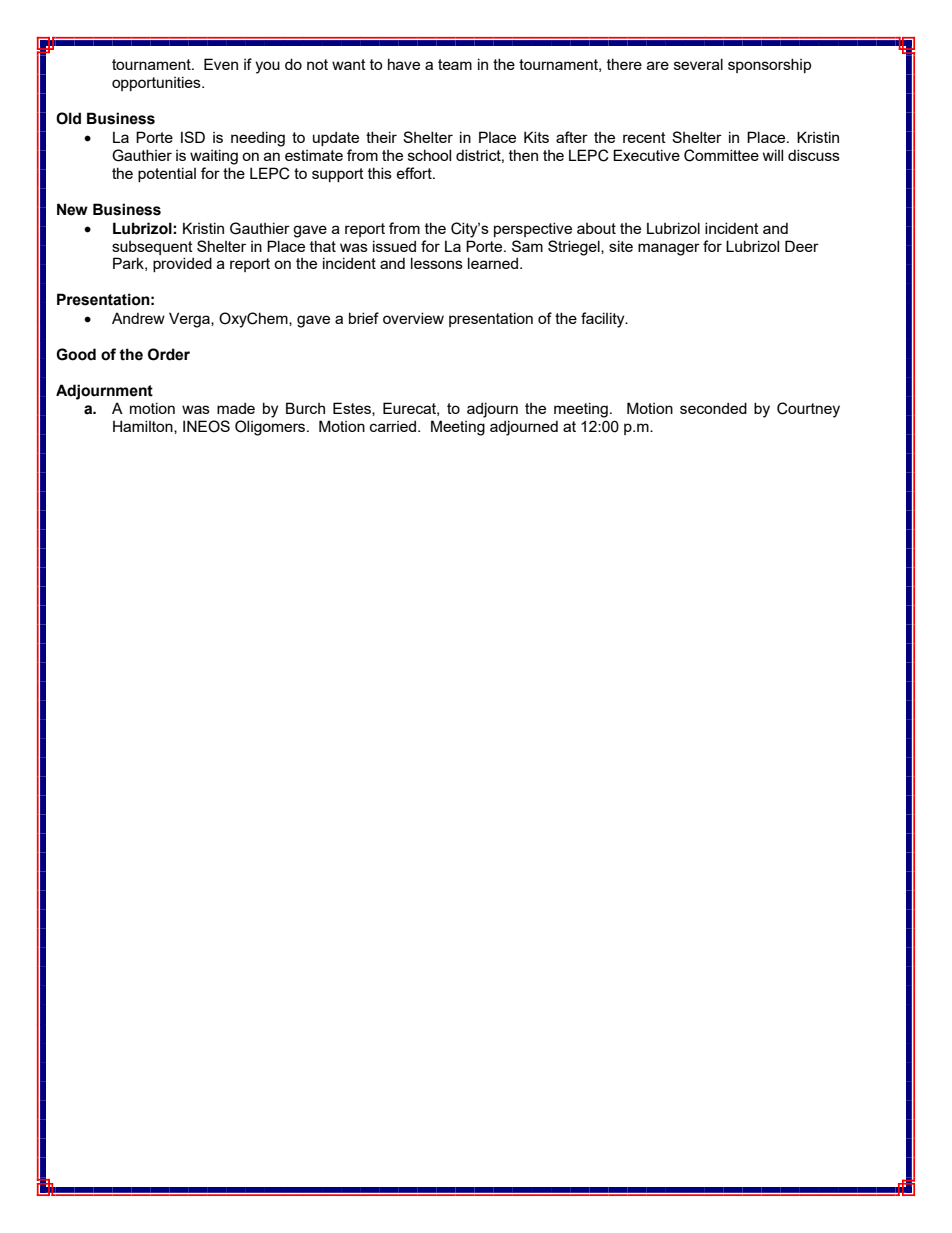  What do you see at coordinates (698, 64) in the page?
I see `several` at bounding box center [698, 64].
